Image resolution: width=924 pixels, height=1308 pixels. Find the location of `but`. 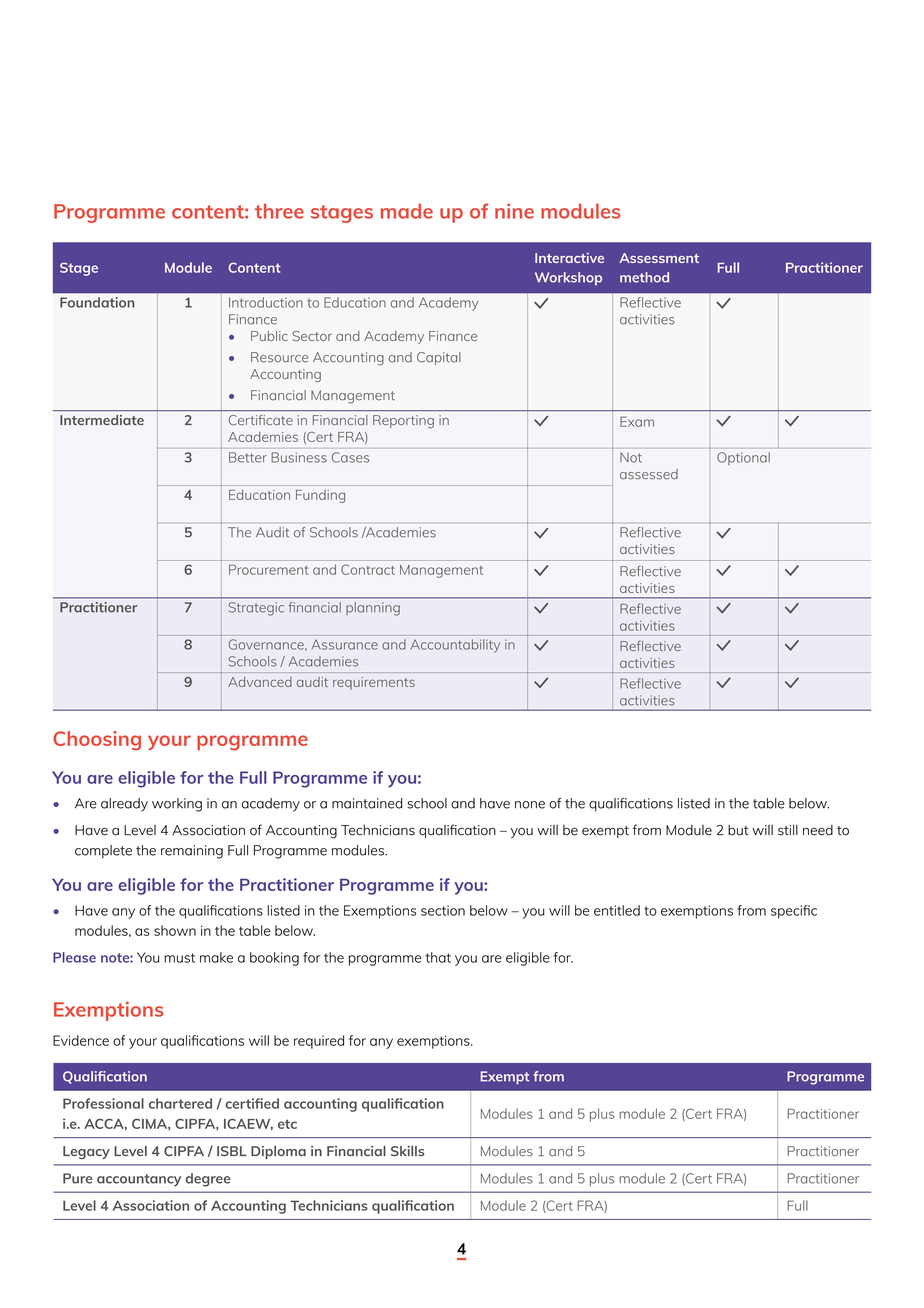

but is located at coordinates (738, 830).
